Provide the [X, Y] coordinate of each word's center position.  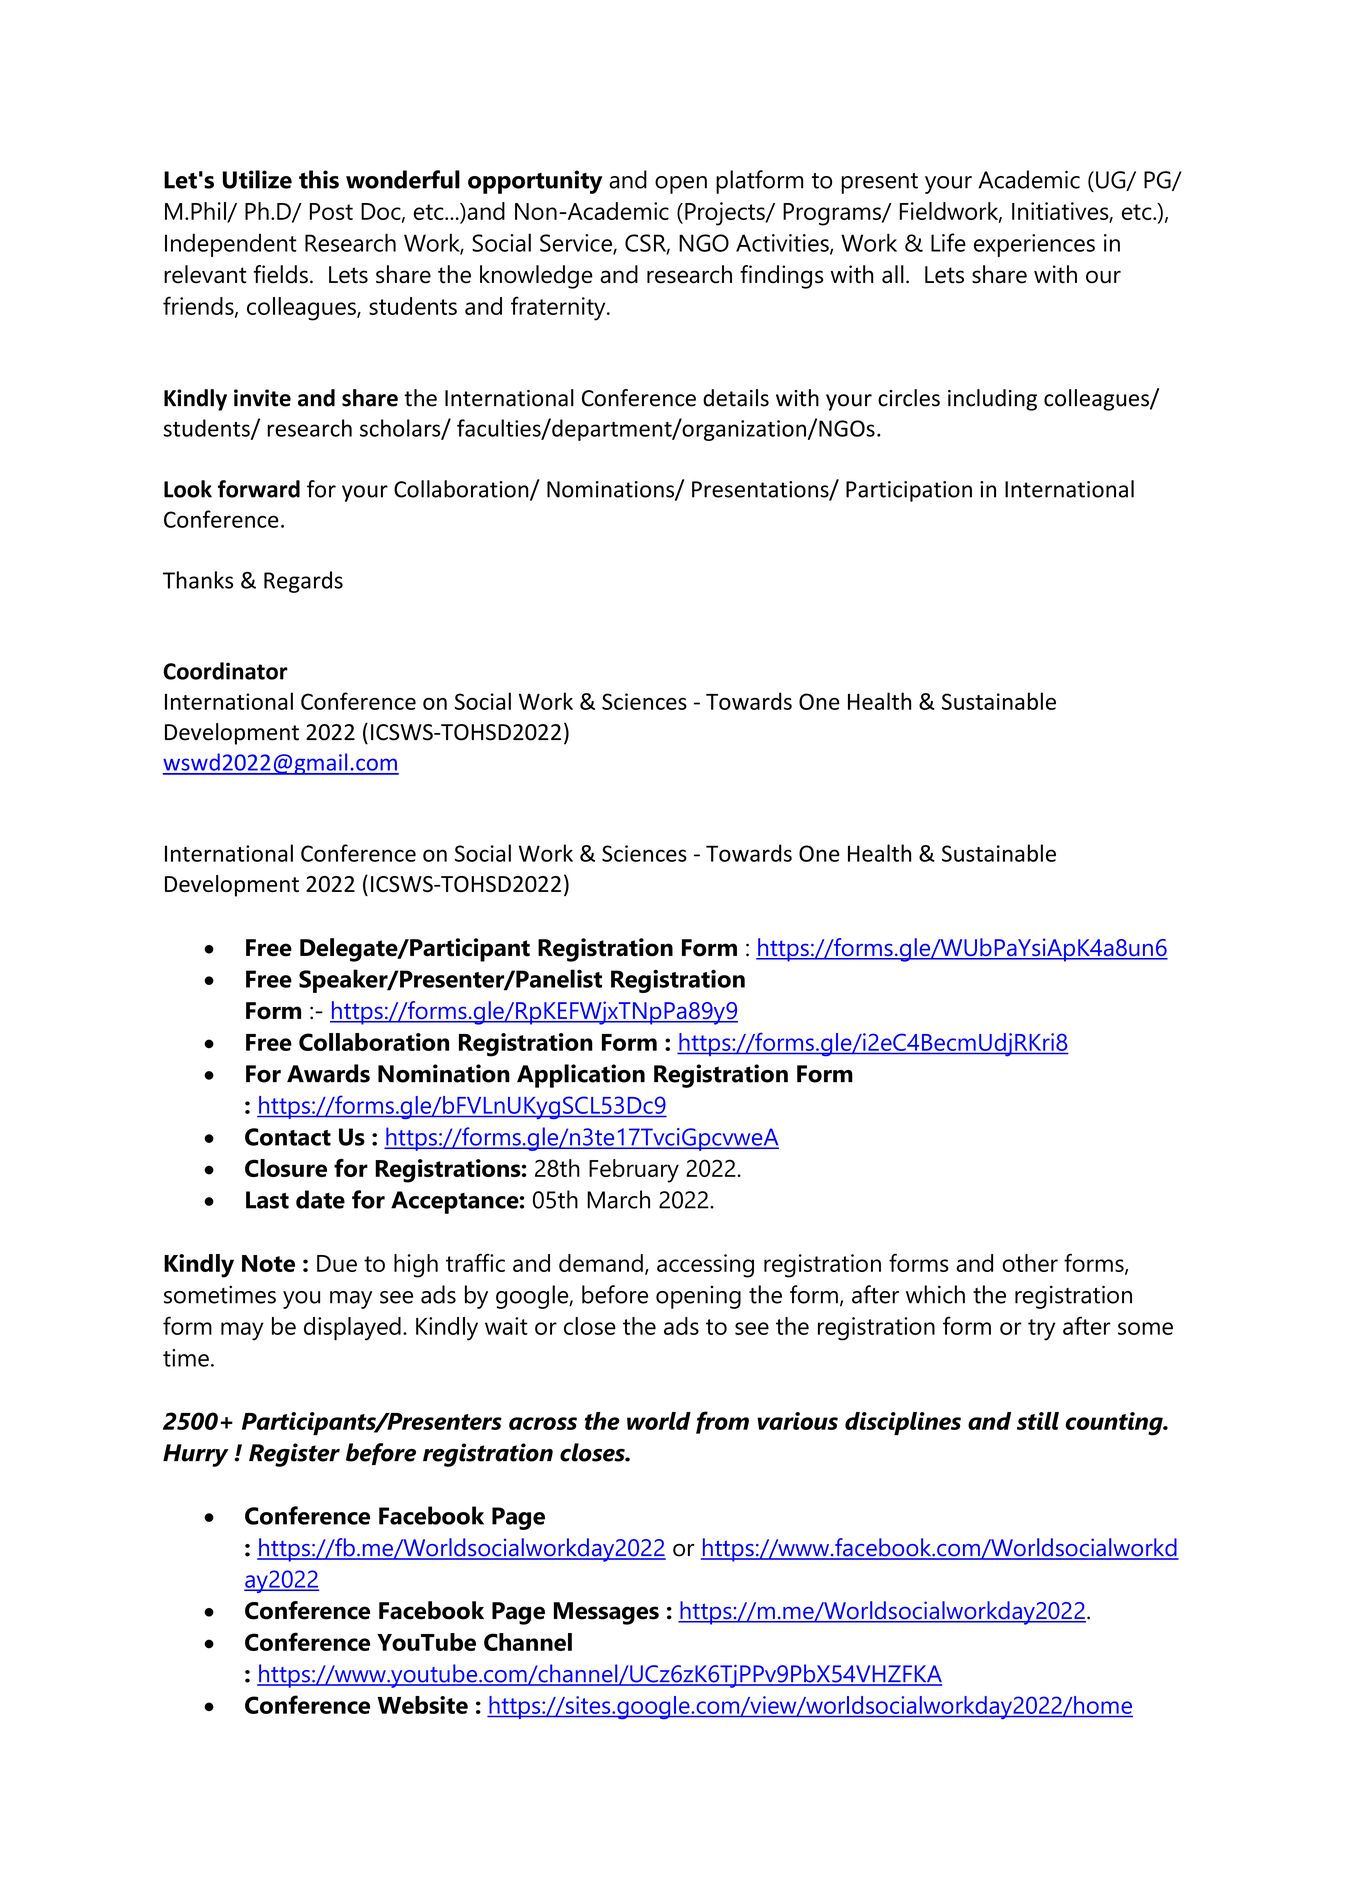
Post [331, 211]
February [634, 1171]
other [1030, 1263]
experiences [1034, 245]
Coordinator [225, 671]
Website [422, 1705]
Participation [909, 491]
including [992, 400]
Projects [726, 214]
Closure [286, 1168]
